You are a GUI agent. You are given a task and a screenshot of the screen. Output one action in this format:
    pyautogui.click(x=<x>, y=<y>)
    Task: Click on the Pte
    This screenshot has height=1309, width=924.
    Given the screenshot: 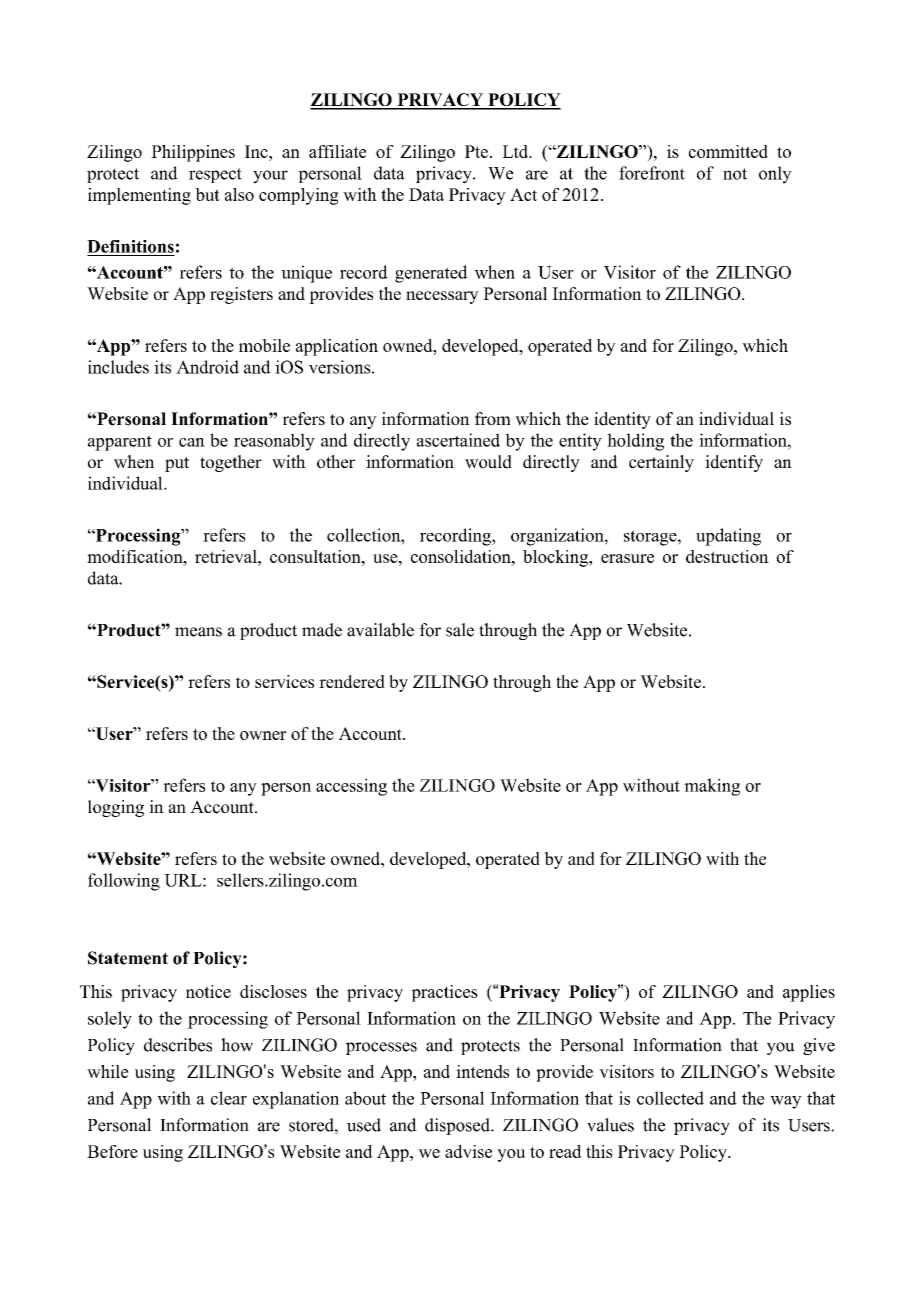 What is the action you would take?
    pyautogui.click(x=476, y=151)
